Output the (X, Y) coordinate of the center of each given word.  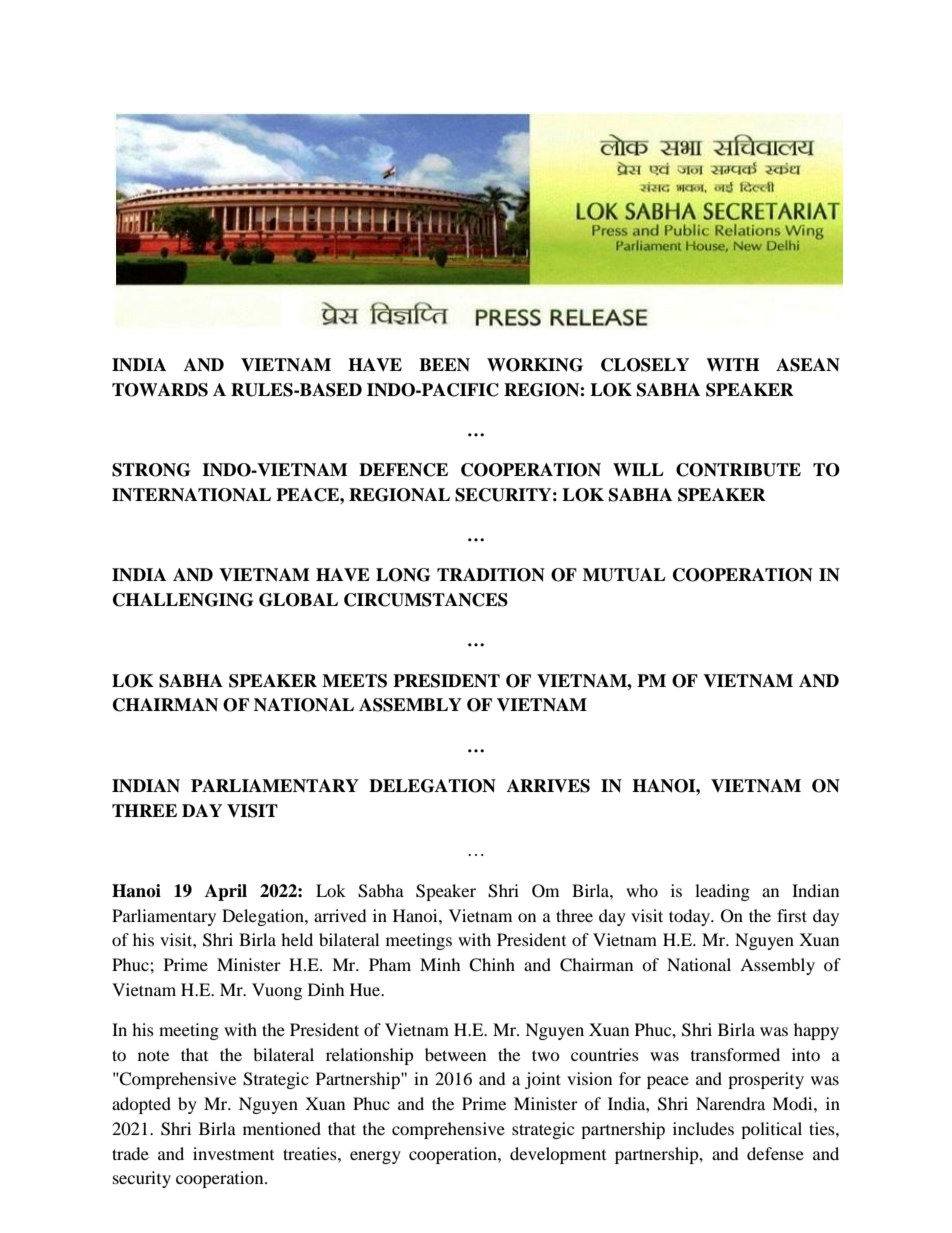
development (558, 1155)
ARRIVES (548, 786)
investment (233, 1153)
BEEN (444, 364)
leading (722, 892)
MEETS (354, 681)
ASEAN (808, 365)
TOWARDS (160, 390)
